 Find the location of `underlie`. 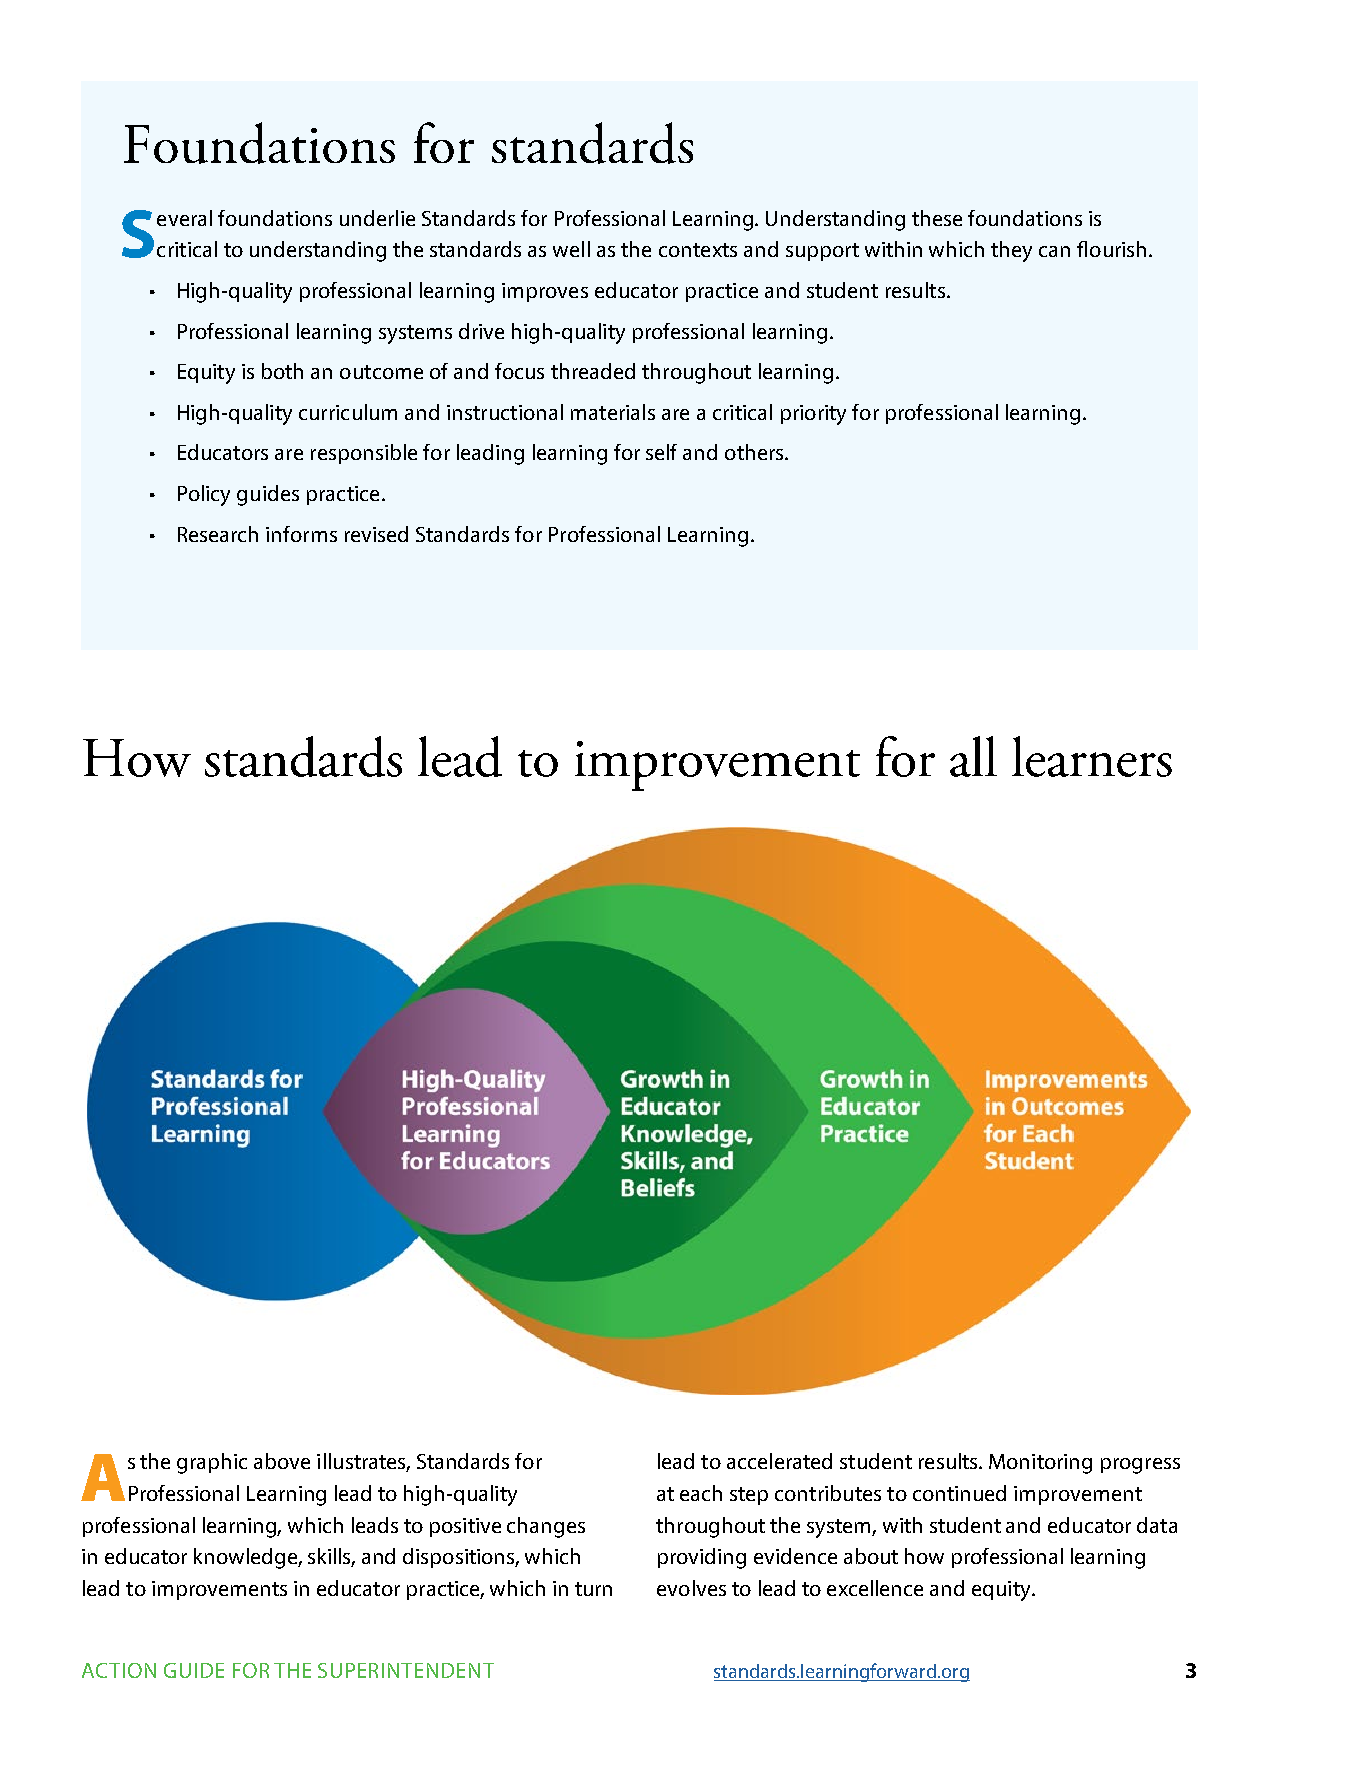

underlie is located at coordinates (377, 218).
